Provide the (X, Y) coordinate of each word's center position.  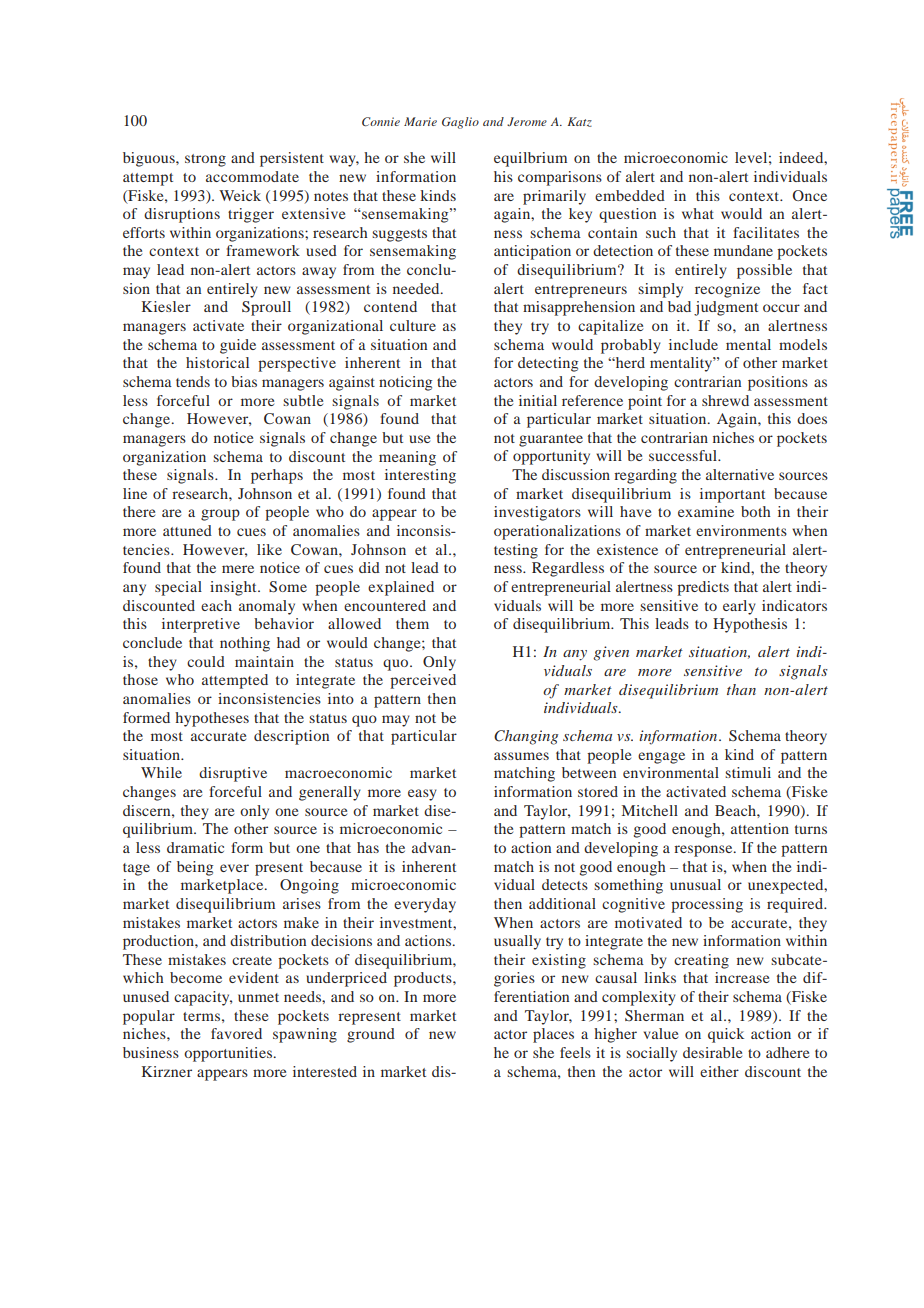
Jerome (527, 121)
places (553, 1035)
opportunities (229, 1054)
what (698, 213)
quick (726, 1035)
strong (205, 160)
